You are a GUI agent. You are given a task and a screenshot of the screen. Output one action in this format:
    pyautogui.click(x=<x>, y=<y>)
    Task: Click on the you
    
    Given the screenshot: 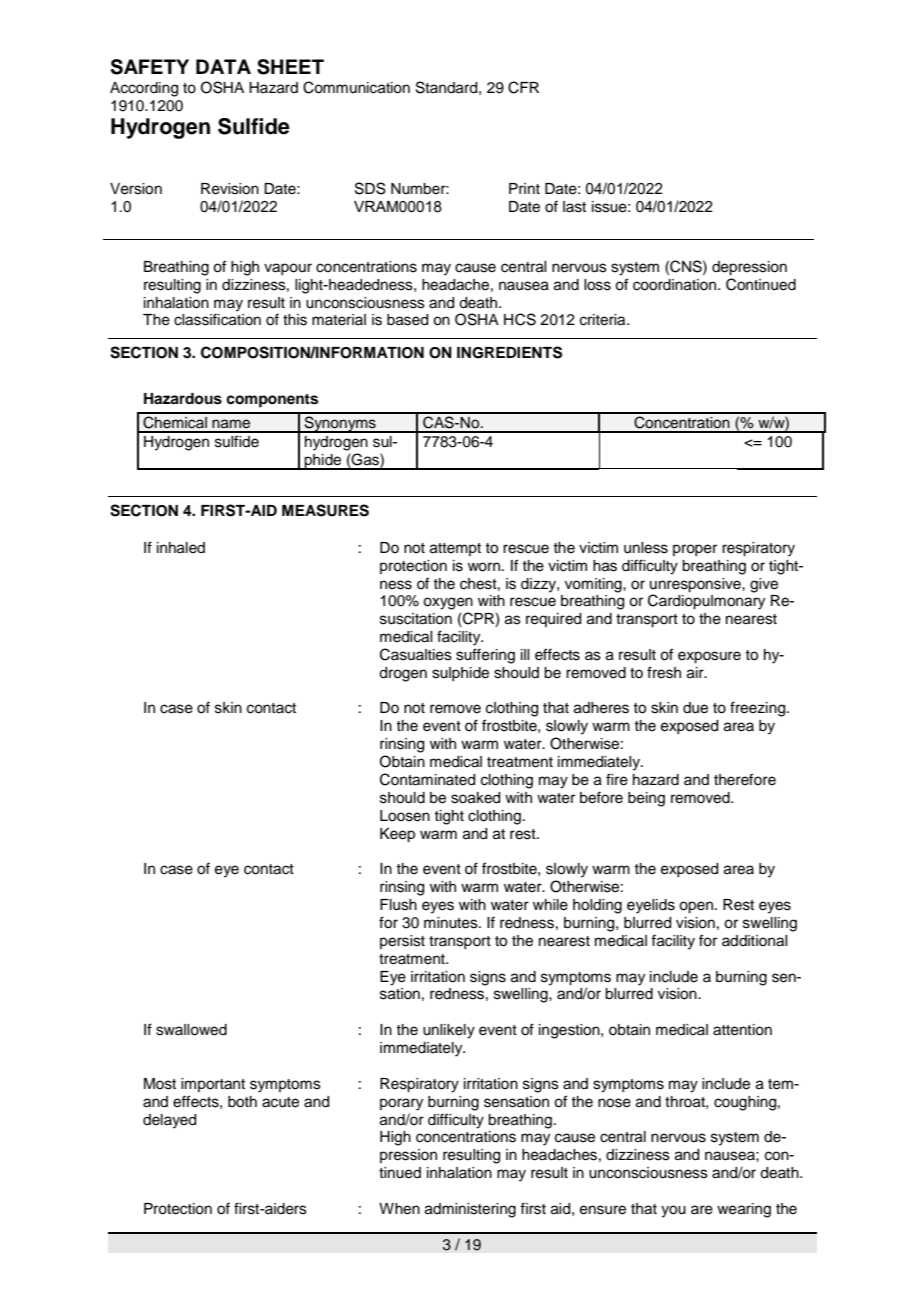 What is the action you would take?
    pyautogui.click(x=673, y=1211)
